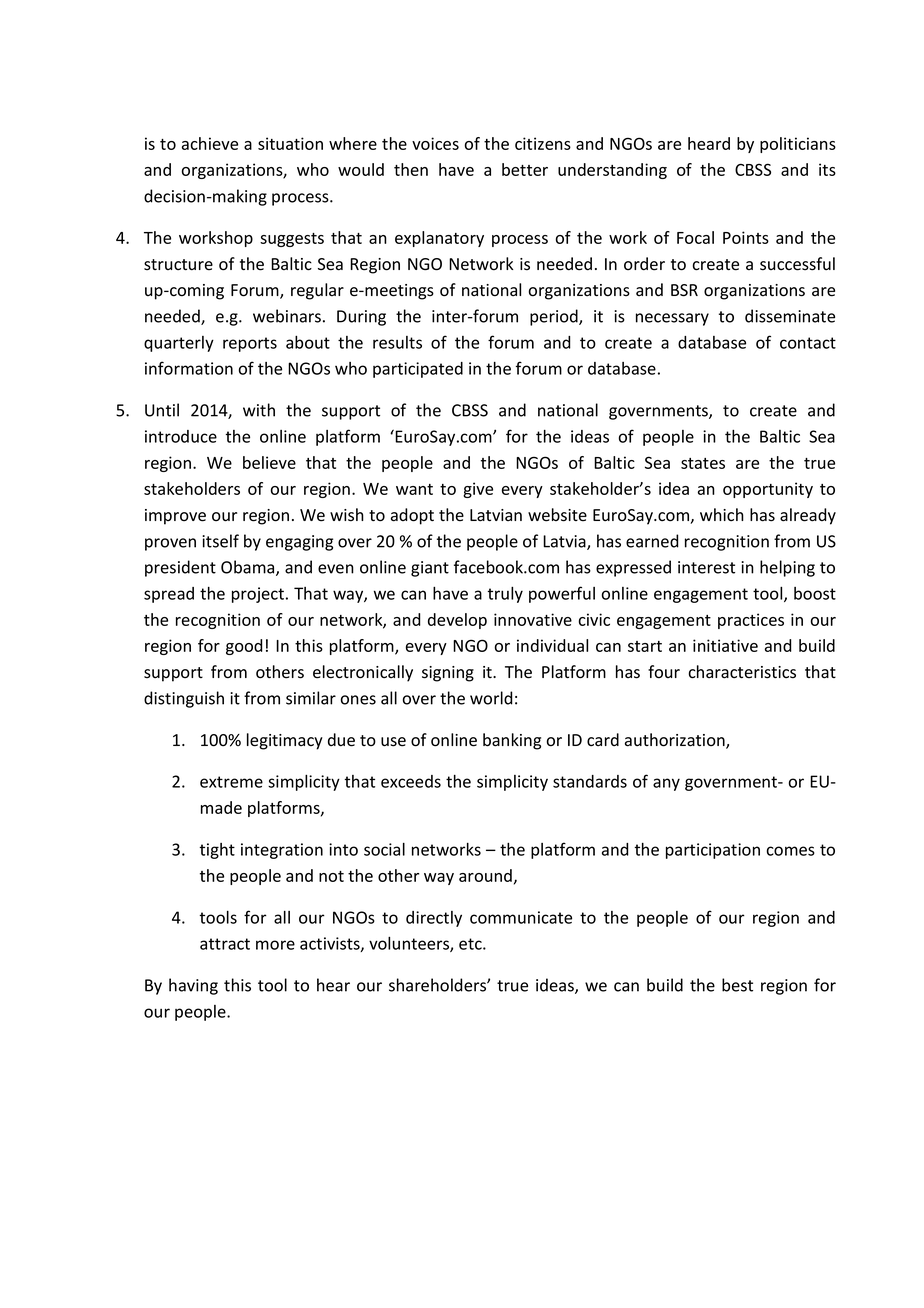  I want to click on Obama, so click(249, 568).
